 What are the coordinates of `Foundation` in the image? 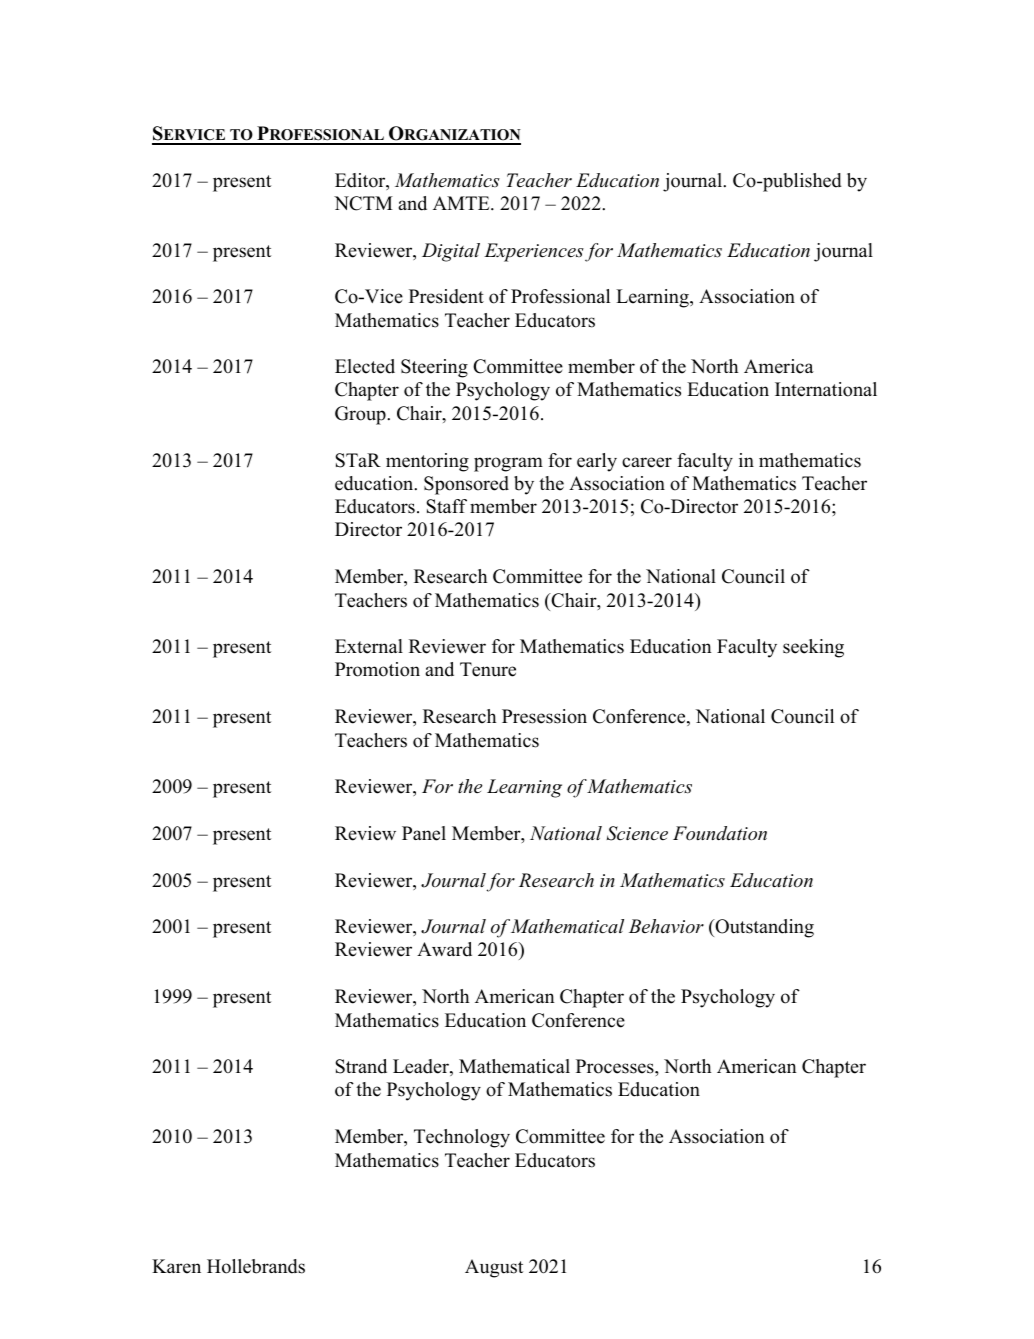 It's located at (720, 833).
